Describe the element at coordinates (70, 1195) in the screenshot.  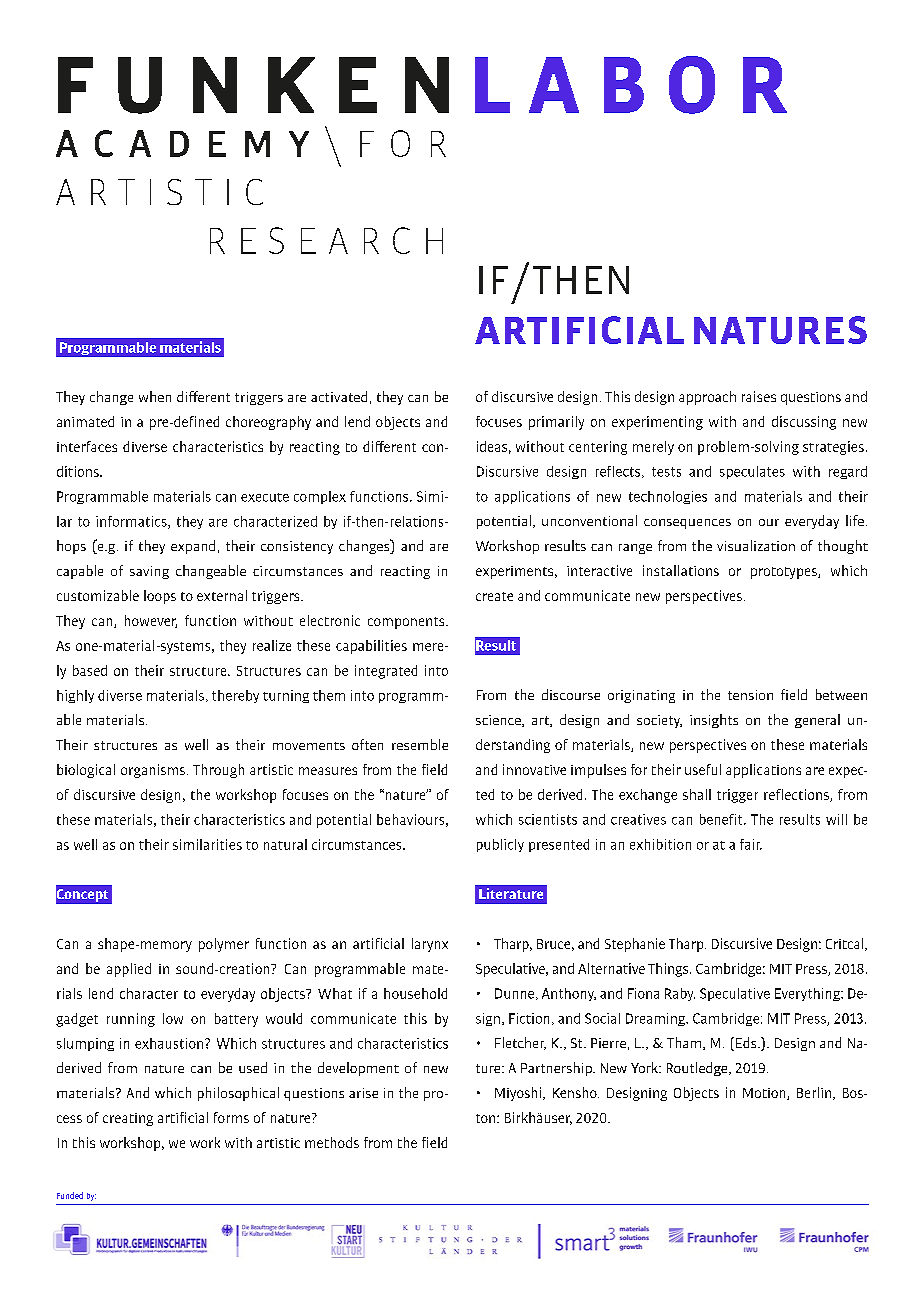
I see `Funded` at that location.
